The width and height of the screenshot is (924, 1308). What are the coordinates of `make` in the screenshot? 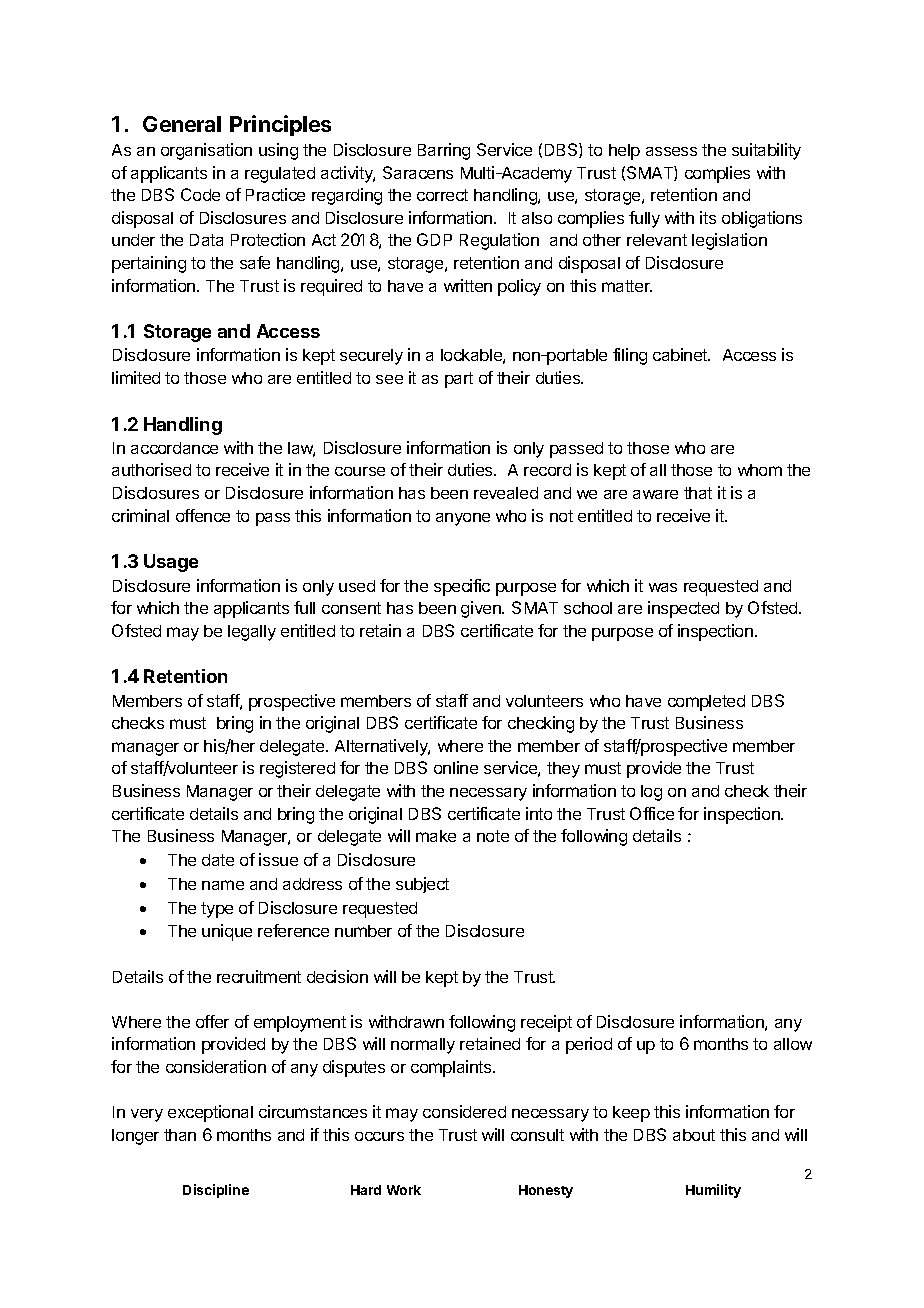 It's located at (436, 836).
